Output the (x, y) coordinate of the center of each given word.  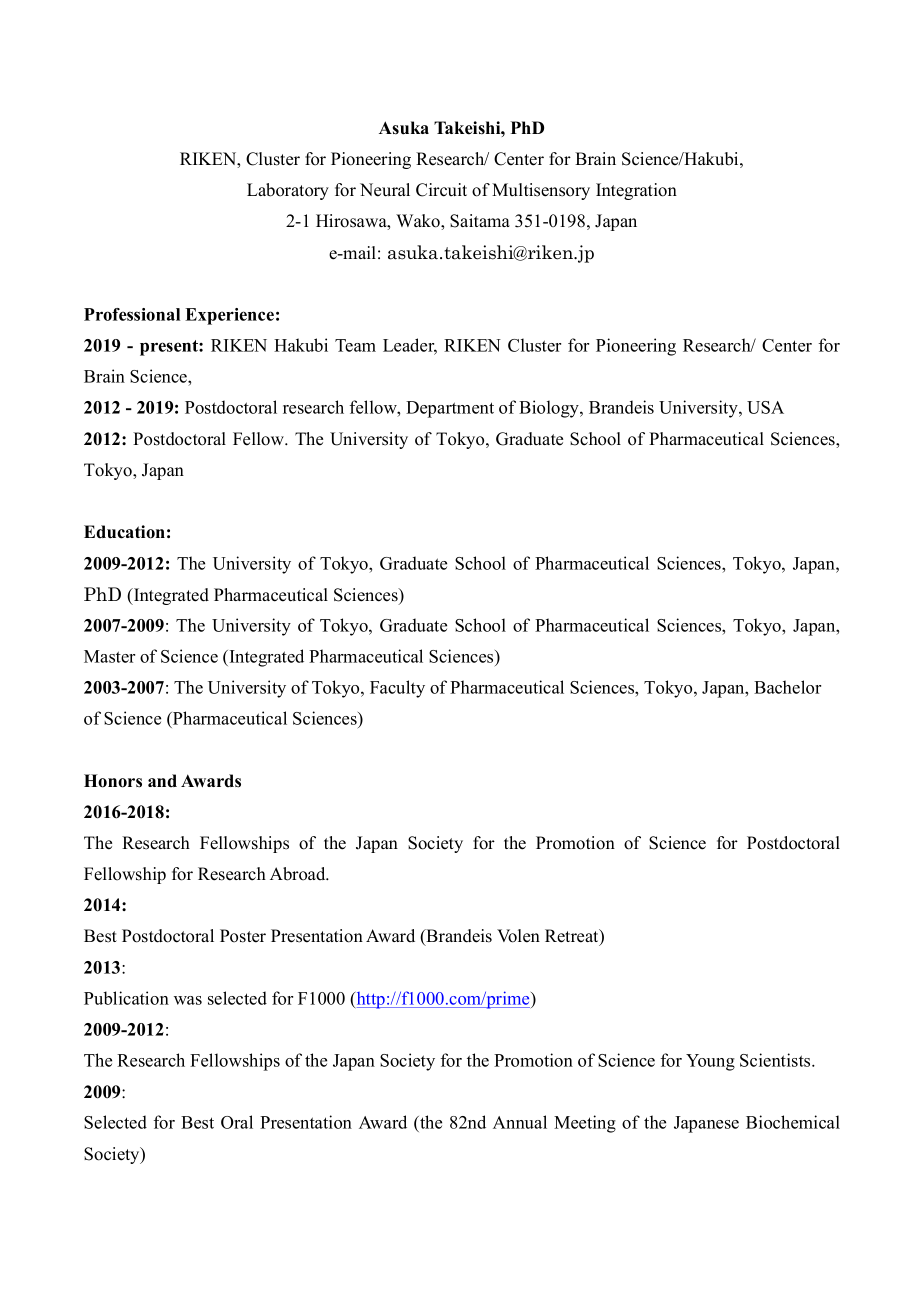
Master (109, 656)
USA (765, 407)
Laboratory (288, 191)
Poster (243, 936)
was (188, 1000)
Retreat (573, 937)
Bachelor (787, 687)
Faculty (397, 689)
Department (450, 409)
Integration (636, 191)
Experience (229, 316)
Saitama (480, 221)
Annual (520, 1122)
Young (710, 1062)
